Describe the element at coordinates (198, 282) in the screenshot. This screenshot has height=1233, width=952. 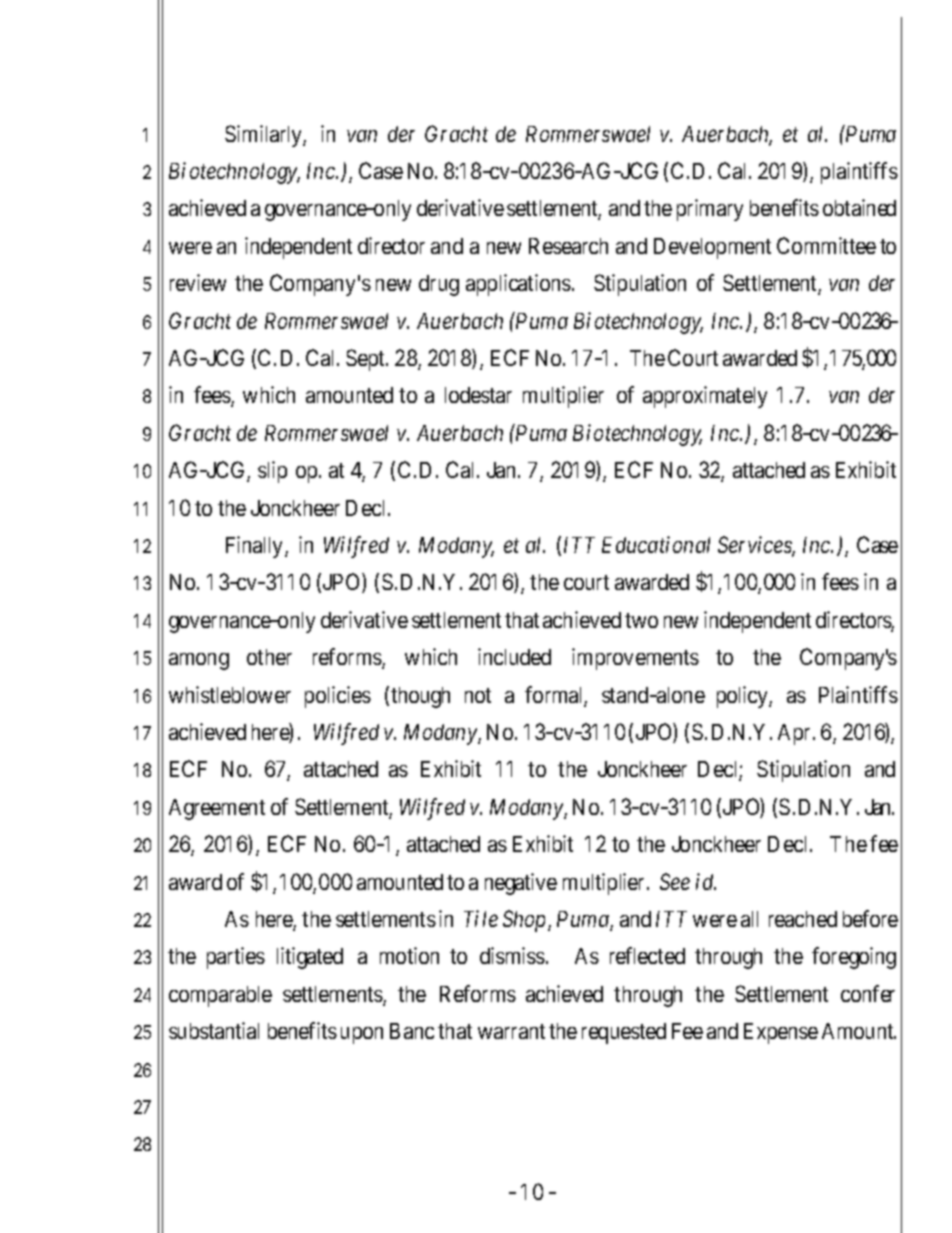
I see `review` at that location.
